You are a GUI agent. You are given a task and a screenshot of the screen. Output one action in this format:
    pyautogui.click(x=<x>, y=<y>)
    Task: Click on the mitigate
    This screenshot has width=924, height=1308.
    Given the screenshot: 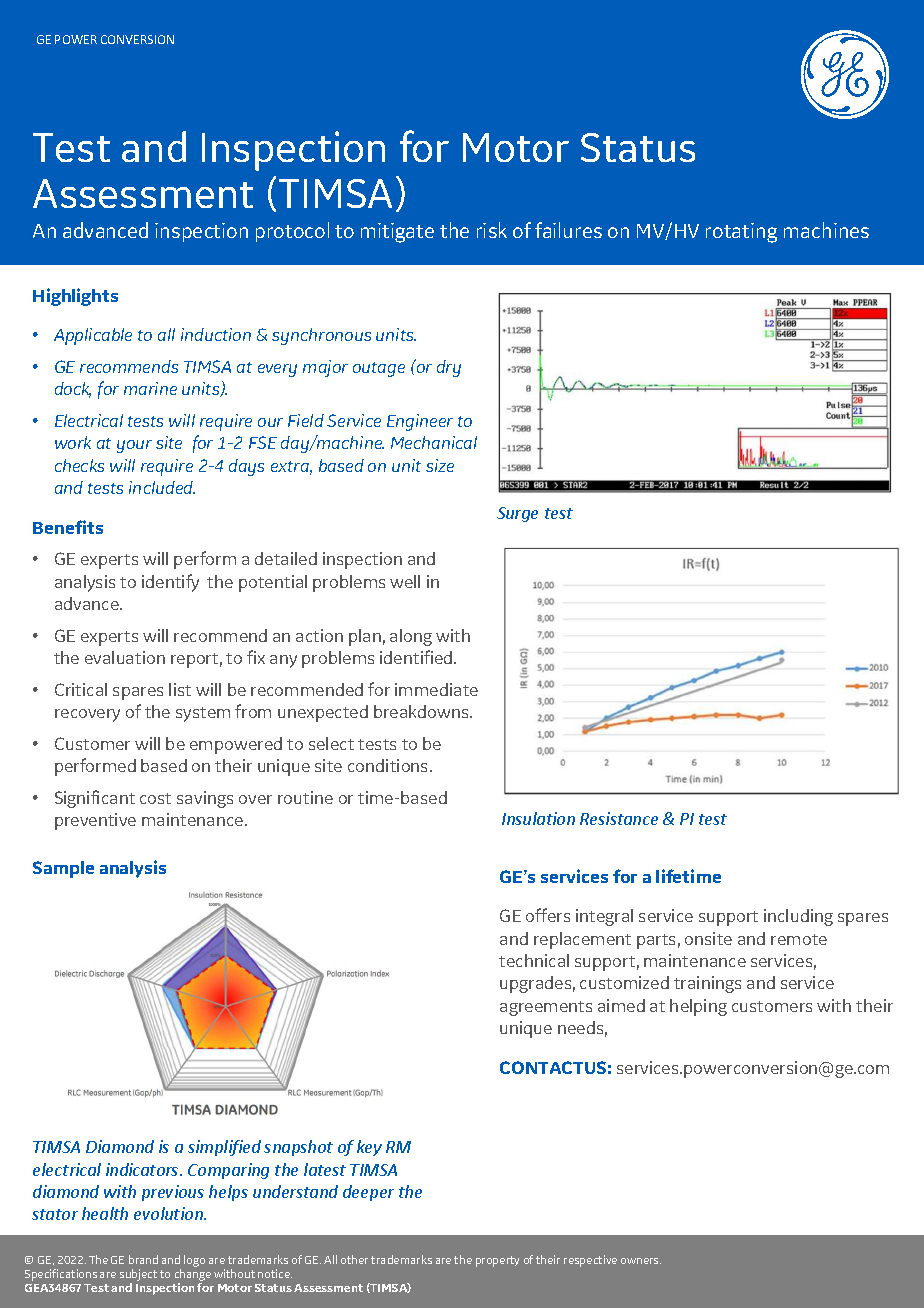 What is the action you would take?
    pyautogui.click(x=397, y=233)
